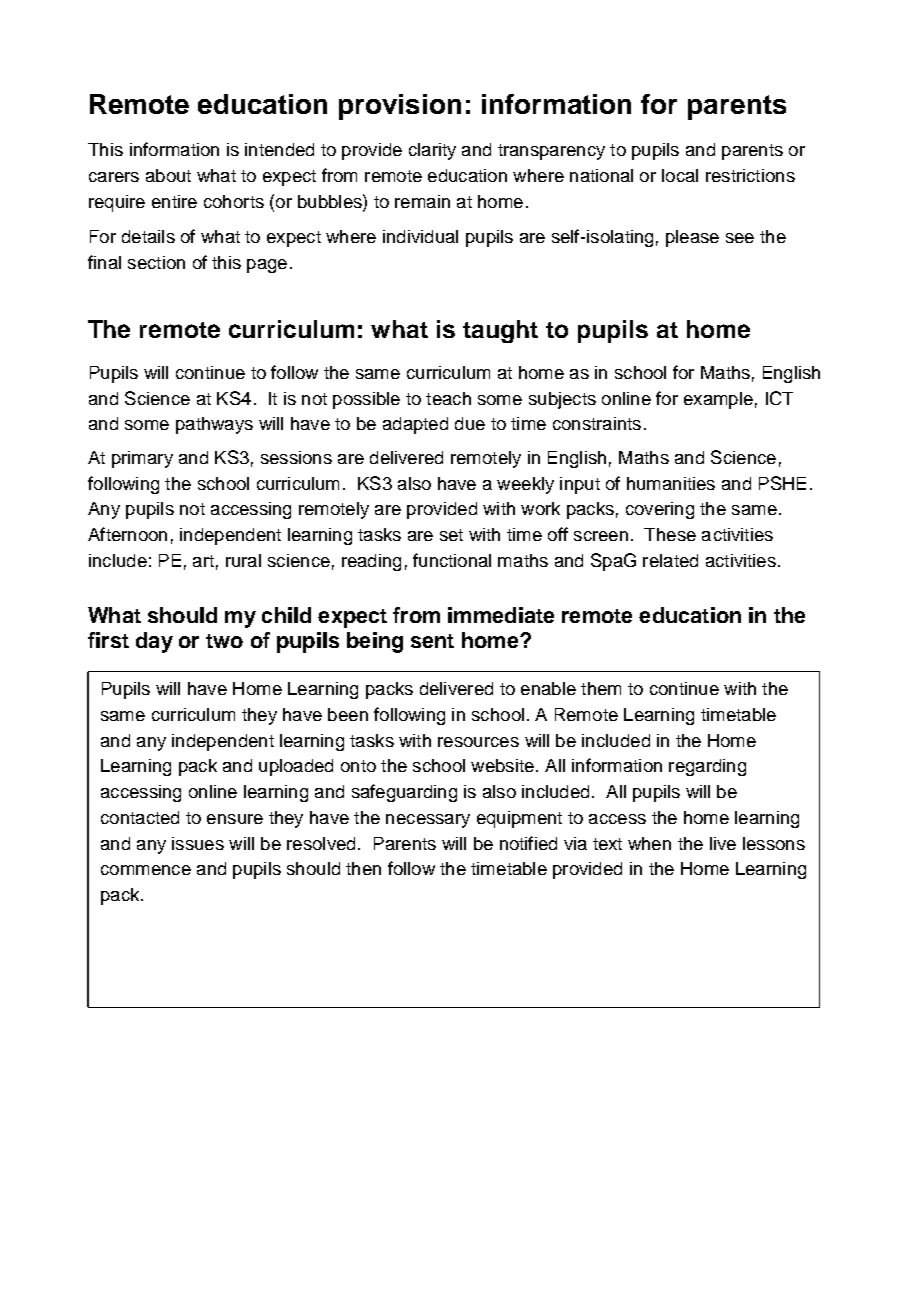 The image size is (924, 1308). Describe the element at coordinates (198, 843) in the page. I see `issues` at that location.
